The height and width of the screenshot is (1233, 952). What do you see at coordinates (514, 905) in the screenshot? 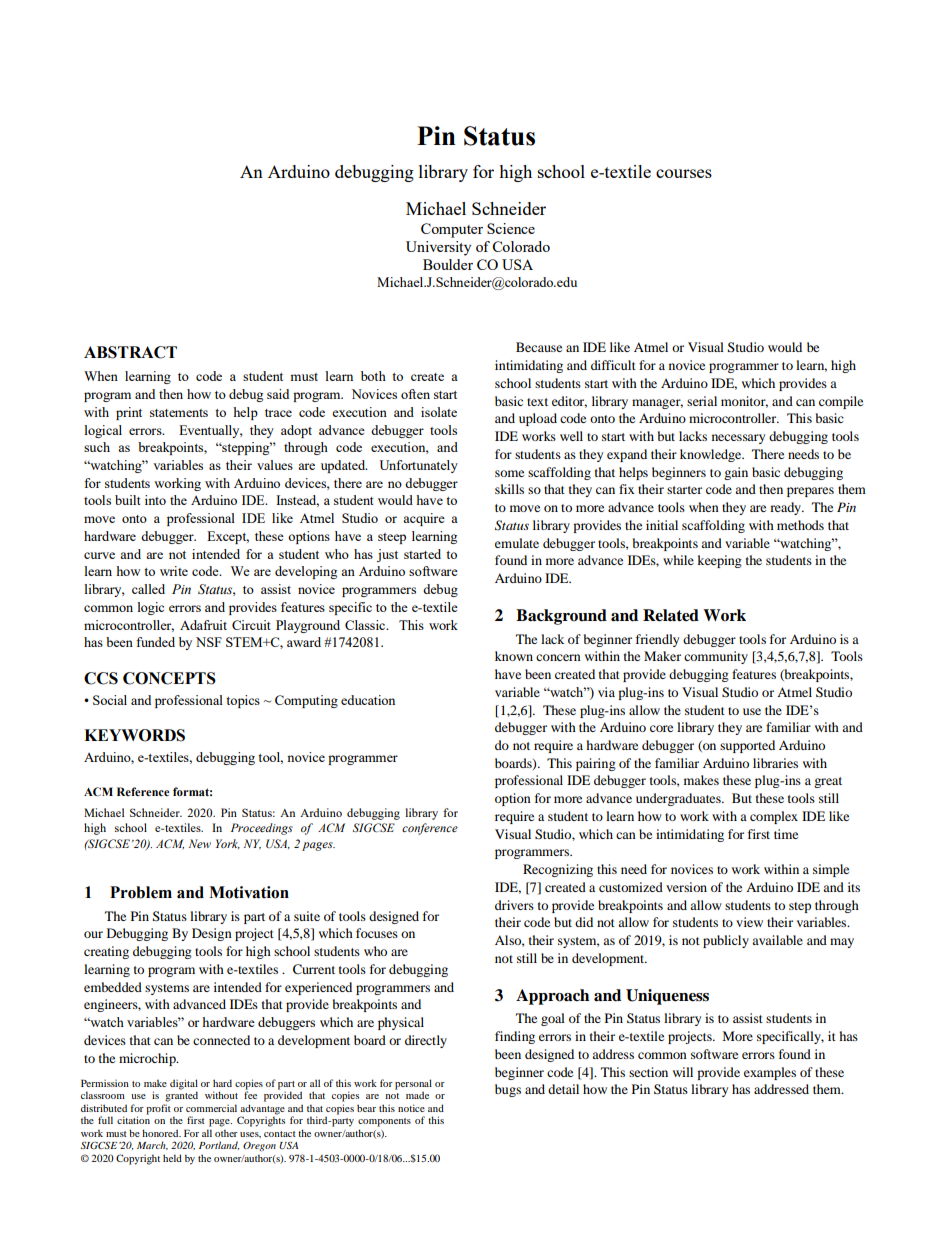
I see `drivers` at bounding box center [514, 905].
